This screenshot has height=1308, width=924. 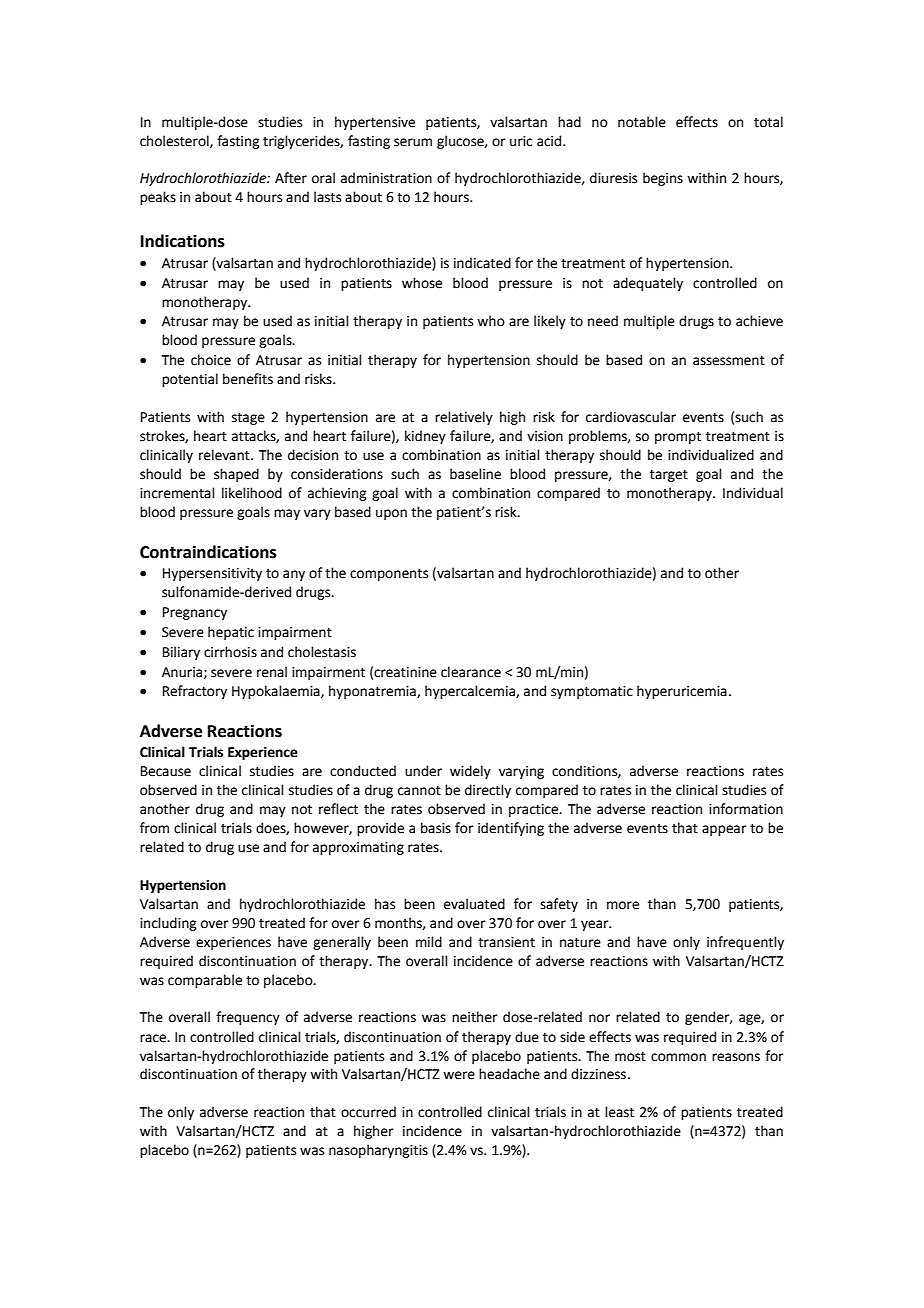 I want to click on serum, so click(x=413, y=142).
